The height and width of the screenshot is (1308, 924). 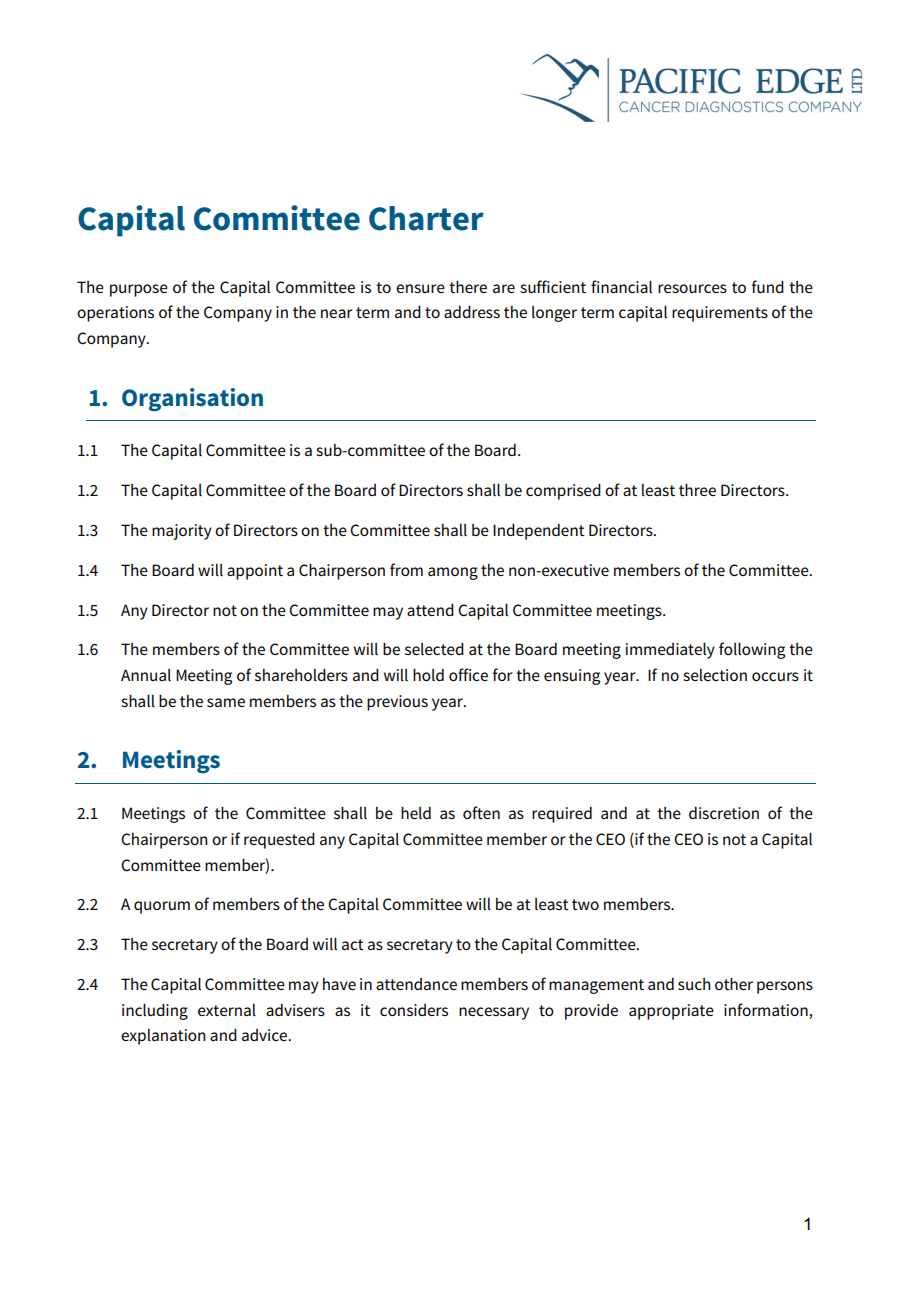 What do you see at coordinates (192, 400) in the screenshot?
I see `Organisation` at bounding box center [192, 400].
